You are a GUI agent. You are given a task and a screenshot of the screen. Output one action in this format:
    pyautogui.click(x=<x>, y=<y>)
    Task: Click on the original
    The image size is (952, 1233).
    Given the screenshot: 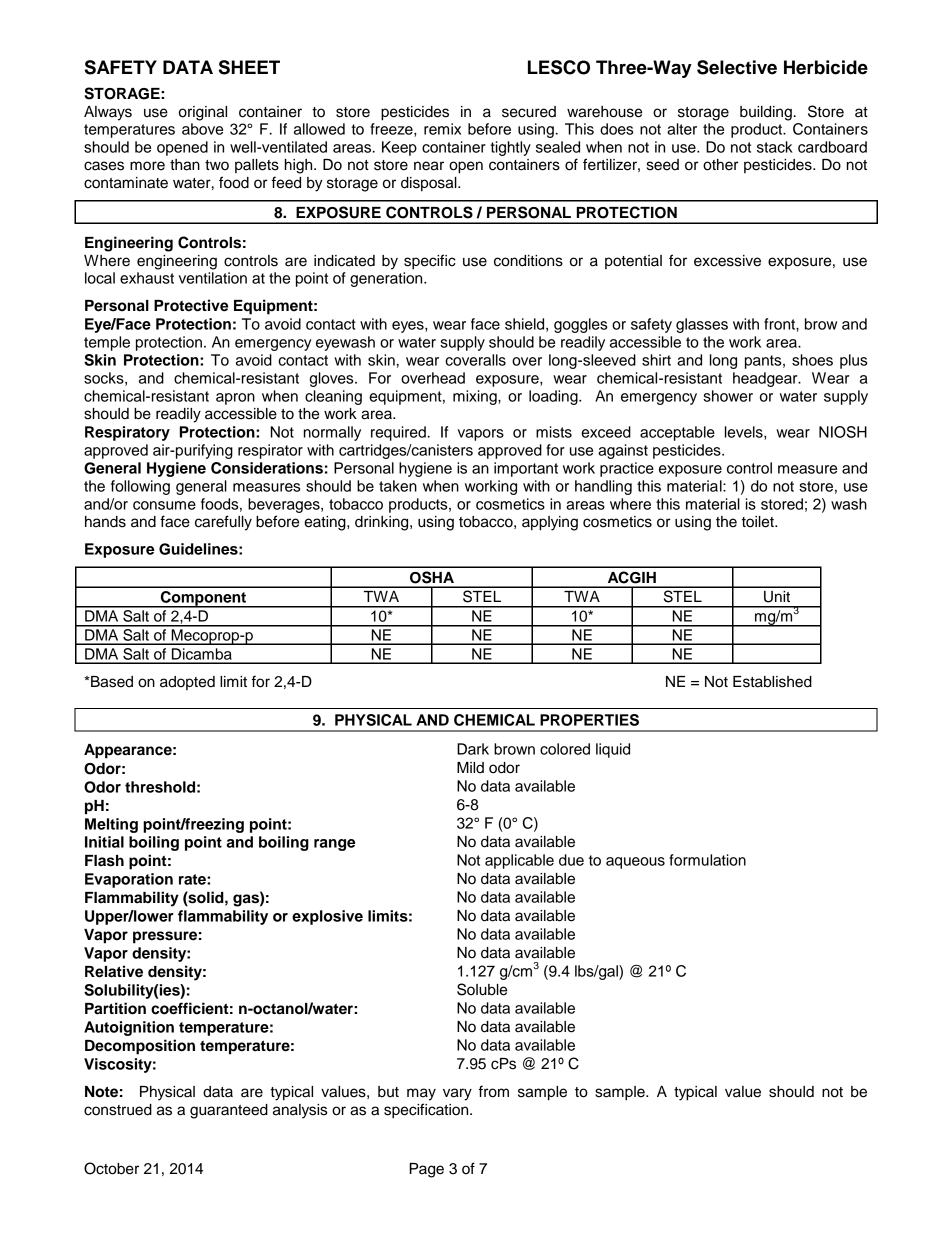 What is the action you would take?
    pyautogui.click(x=203, y=113)
